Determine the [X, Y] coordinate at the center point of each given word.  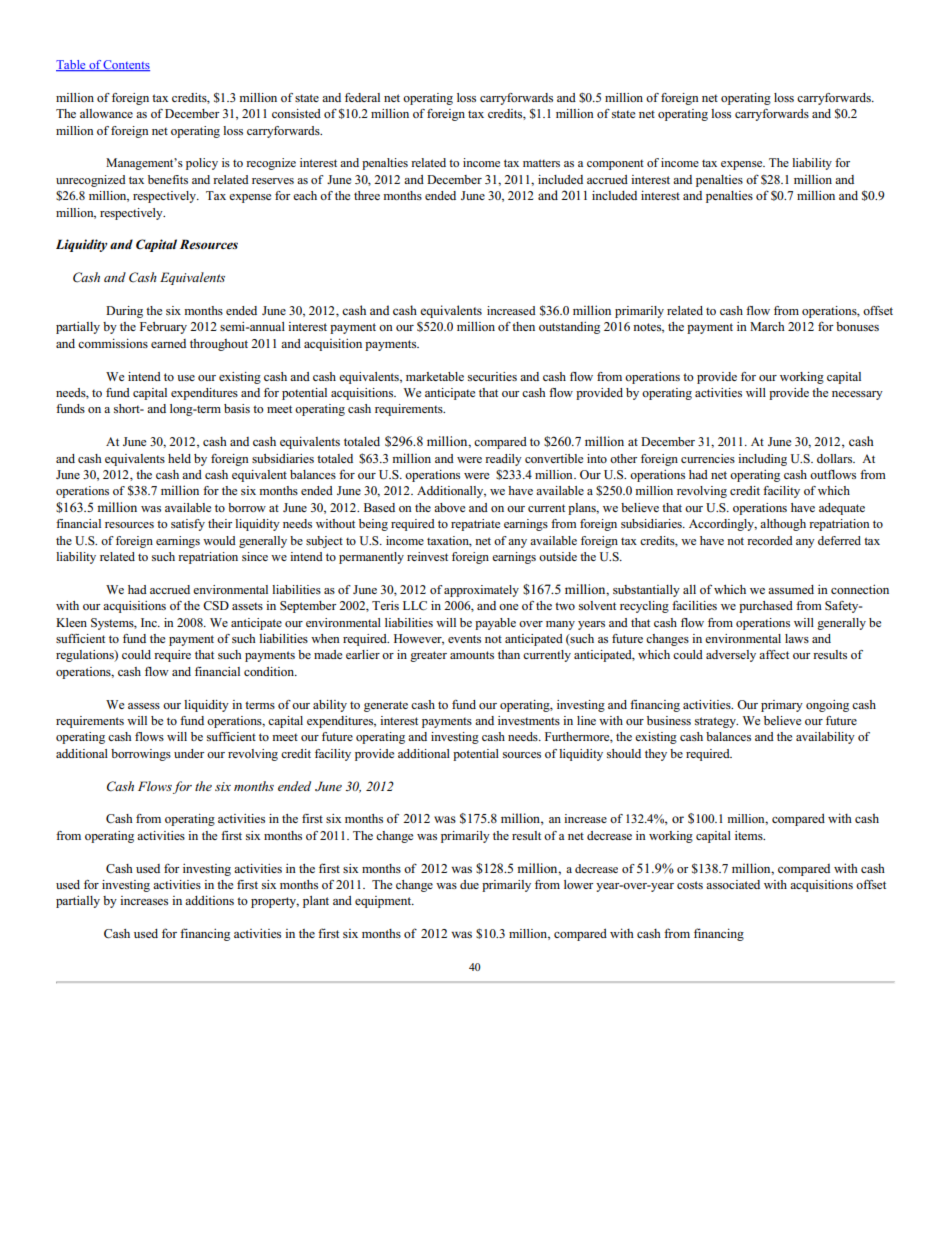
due [469, 884]
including [762, 460]
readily [503, 460]
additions [209, 900]
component [615, 165]
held [179, 458]
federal [362, 97]
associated [733, 884]
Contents [126, 65]
